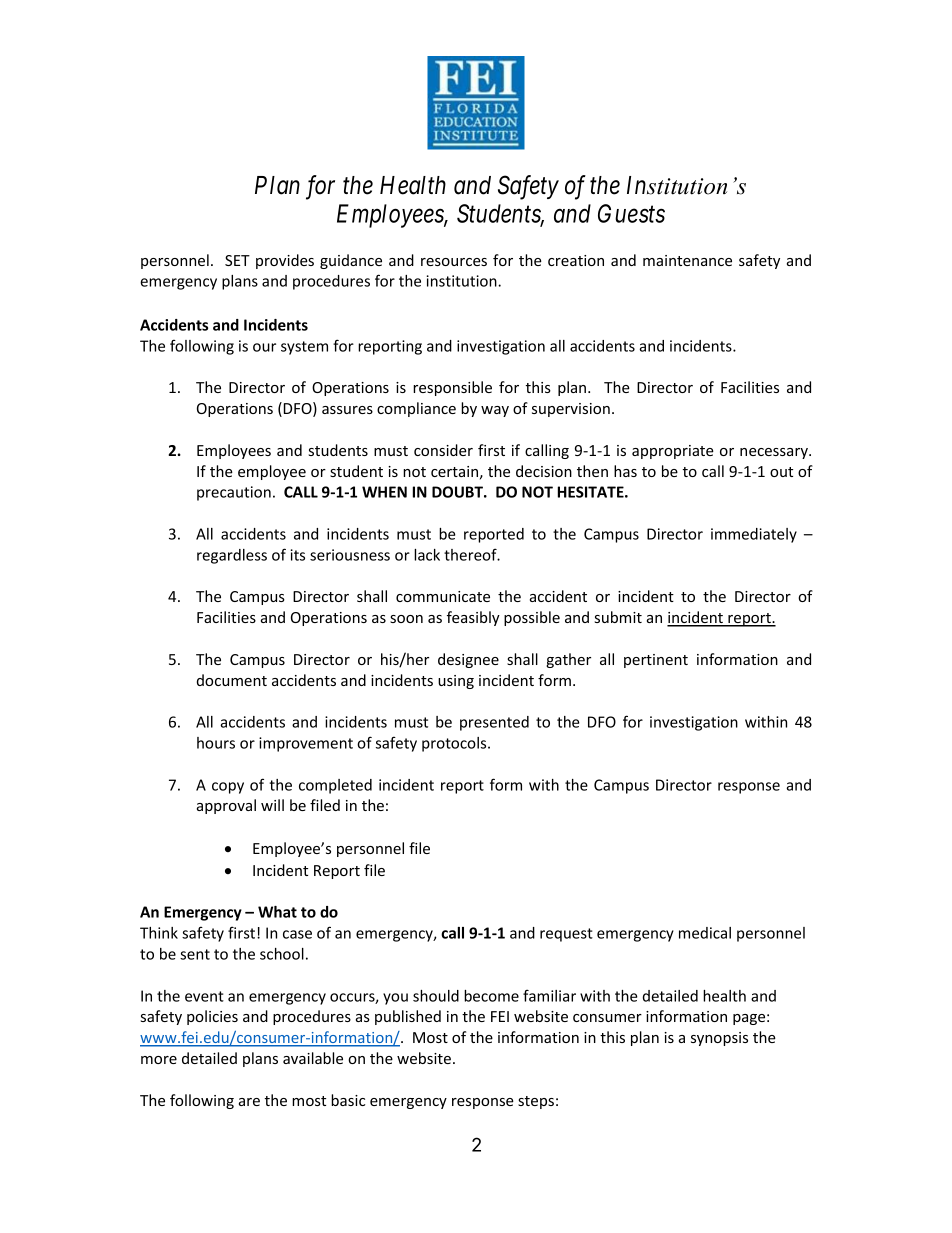 The width and height of the screenshot is (952, 1233). I want to click on maintenance, so click(687, 260).
